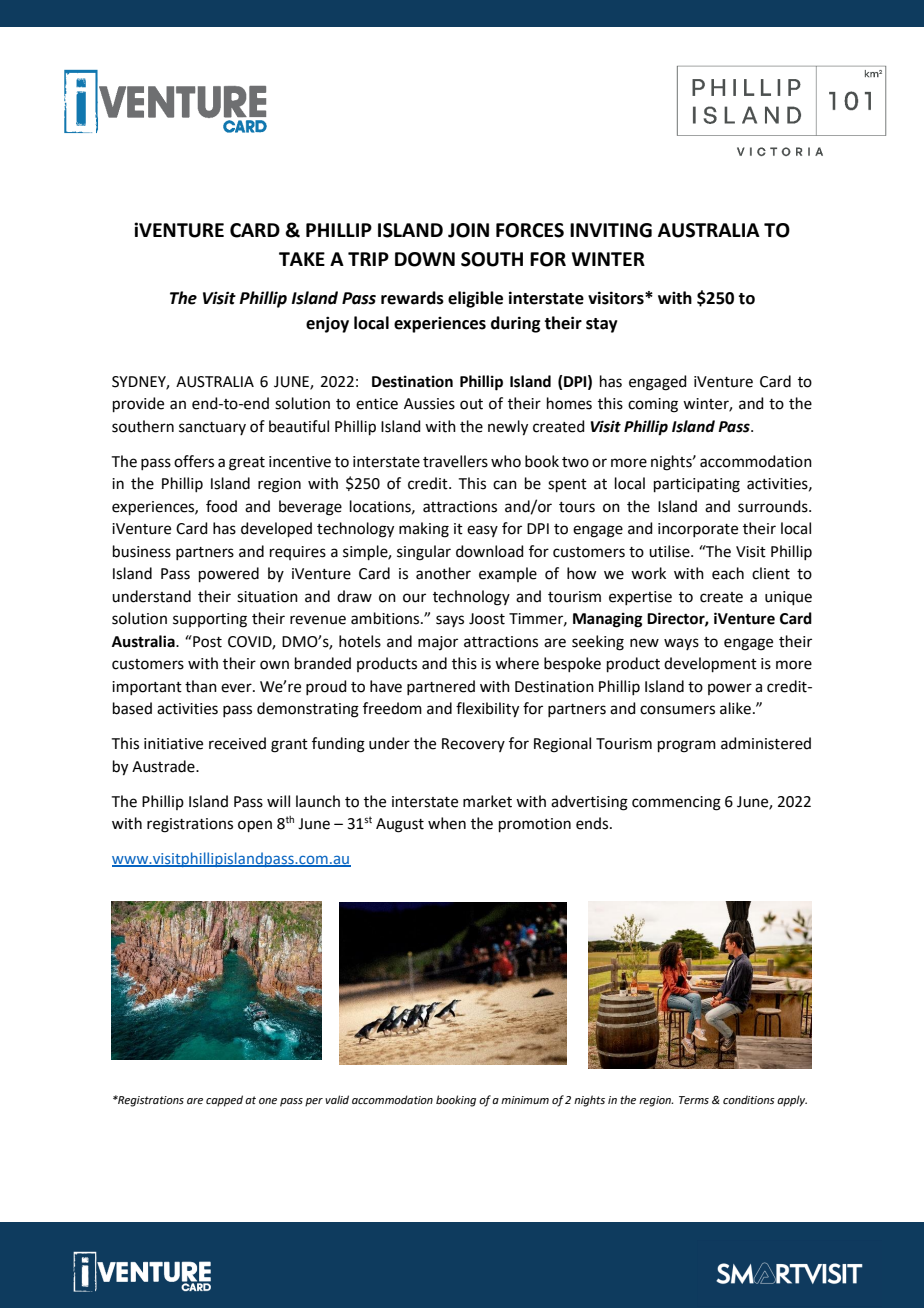 The image size is (924, 1308). I want to click on capped, so click(224, 1101).
